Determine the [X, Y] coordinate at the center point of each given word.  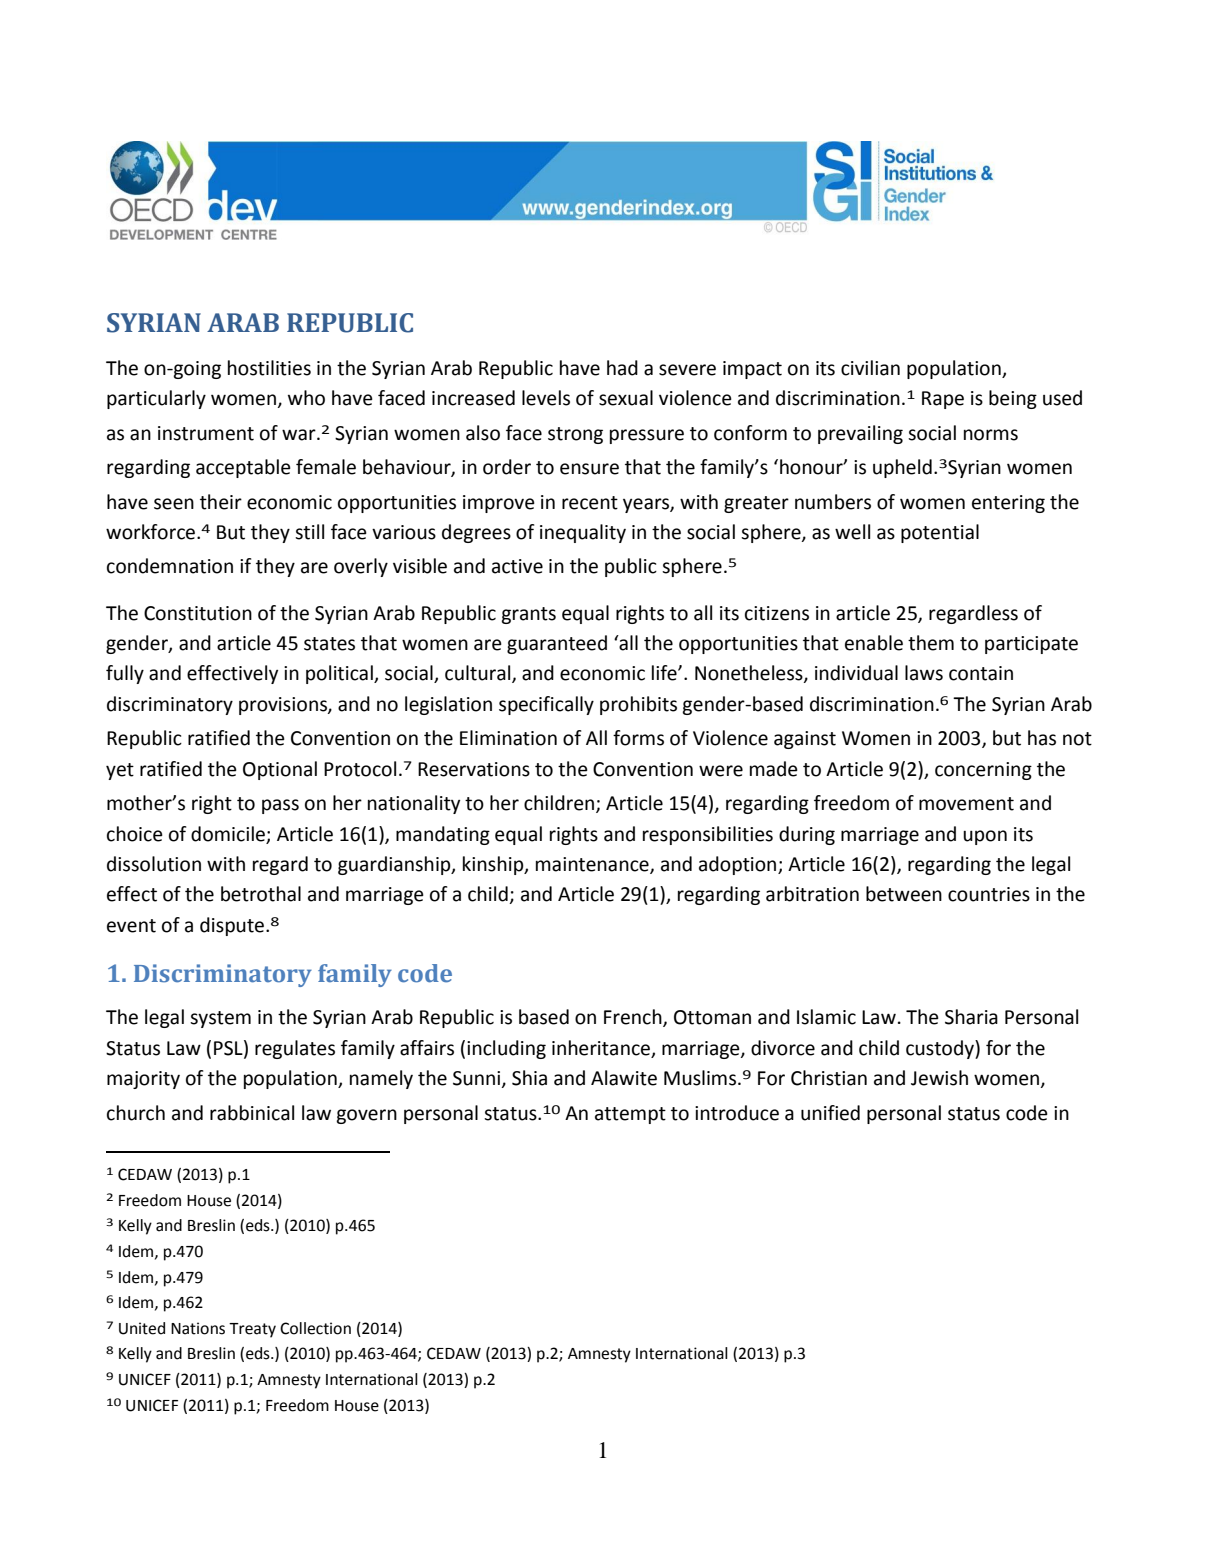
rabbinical [252, 1113]
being [1013, 399]
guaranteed [557, 644]
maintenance [593, 865]
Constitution [198, 613]
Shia [529, 1078]
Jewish [939, 1078]
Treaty [252, 1330]
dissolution [154, 864]
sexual [626, 398]
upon [985, 837]
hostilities [269, 368]
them [931, 643]
